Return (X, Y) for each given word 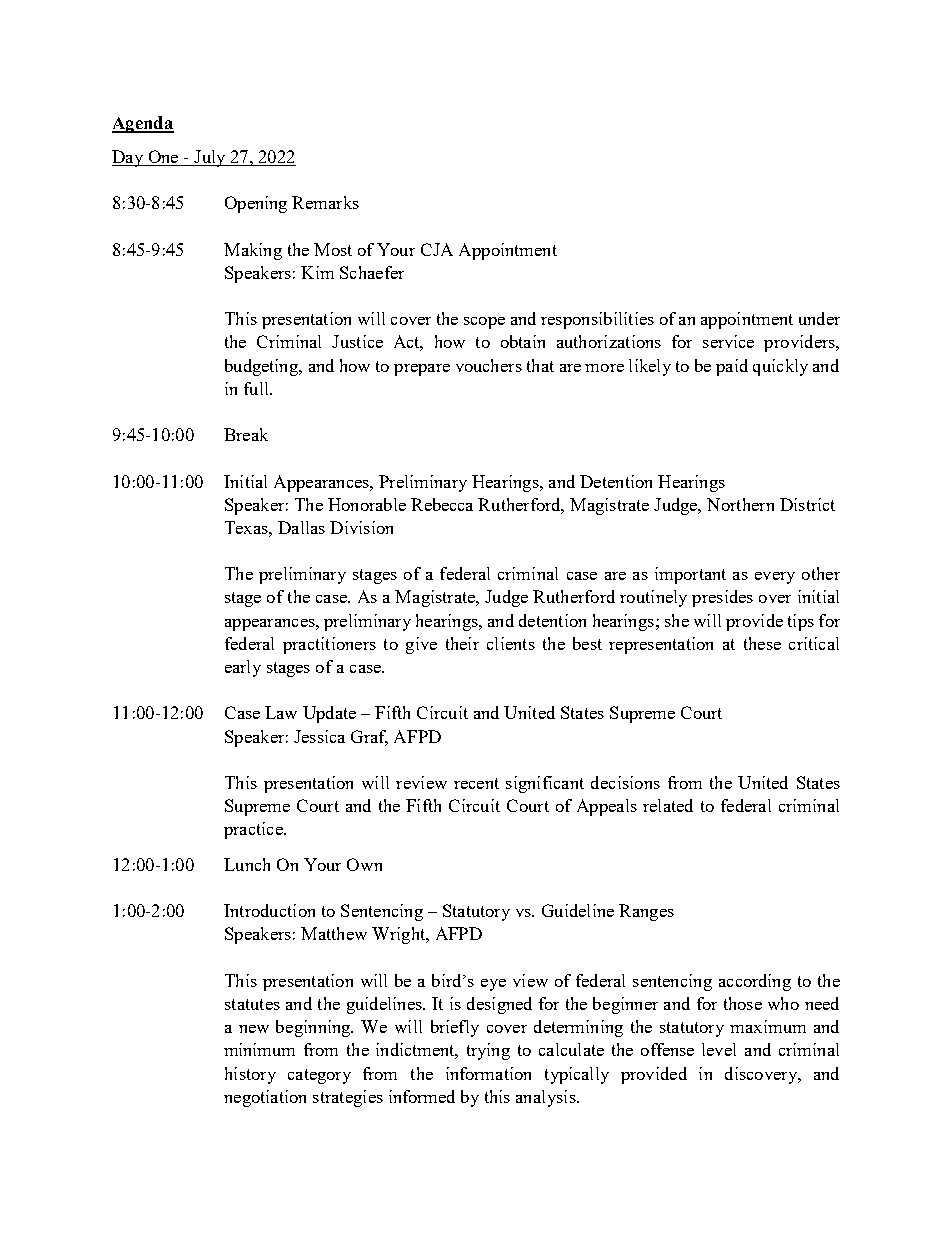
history (250, 1075)
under (819, 318)
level (719, 1049)
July (210, 158)
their (462, 643)
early (243, 668)
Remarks (325, 202)
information (488, 1073)
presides (722, 598)
